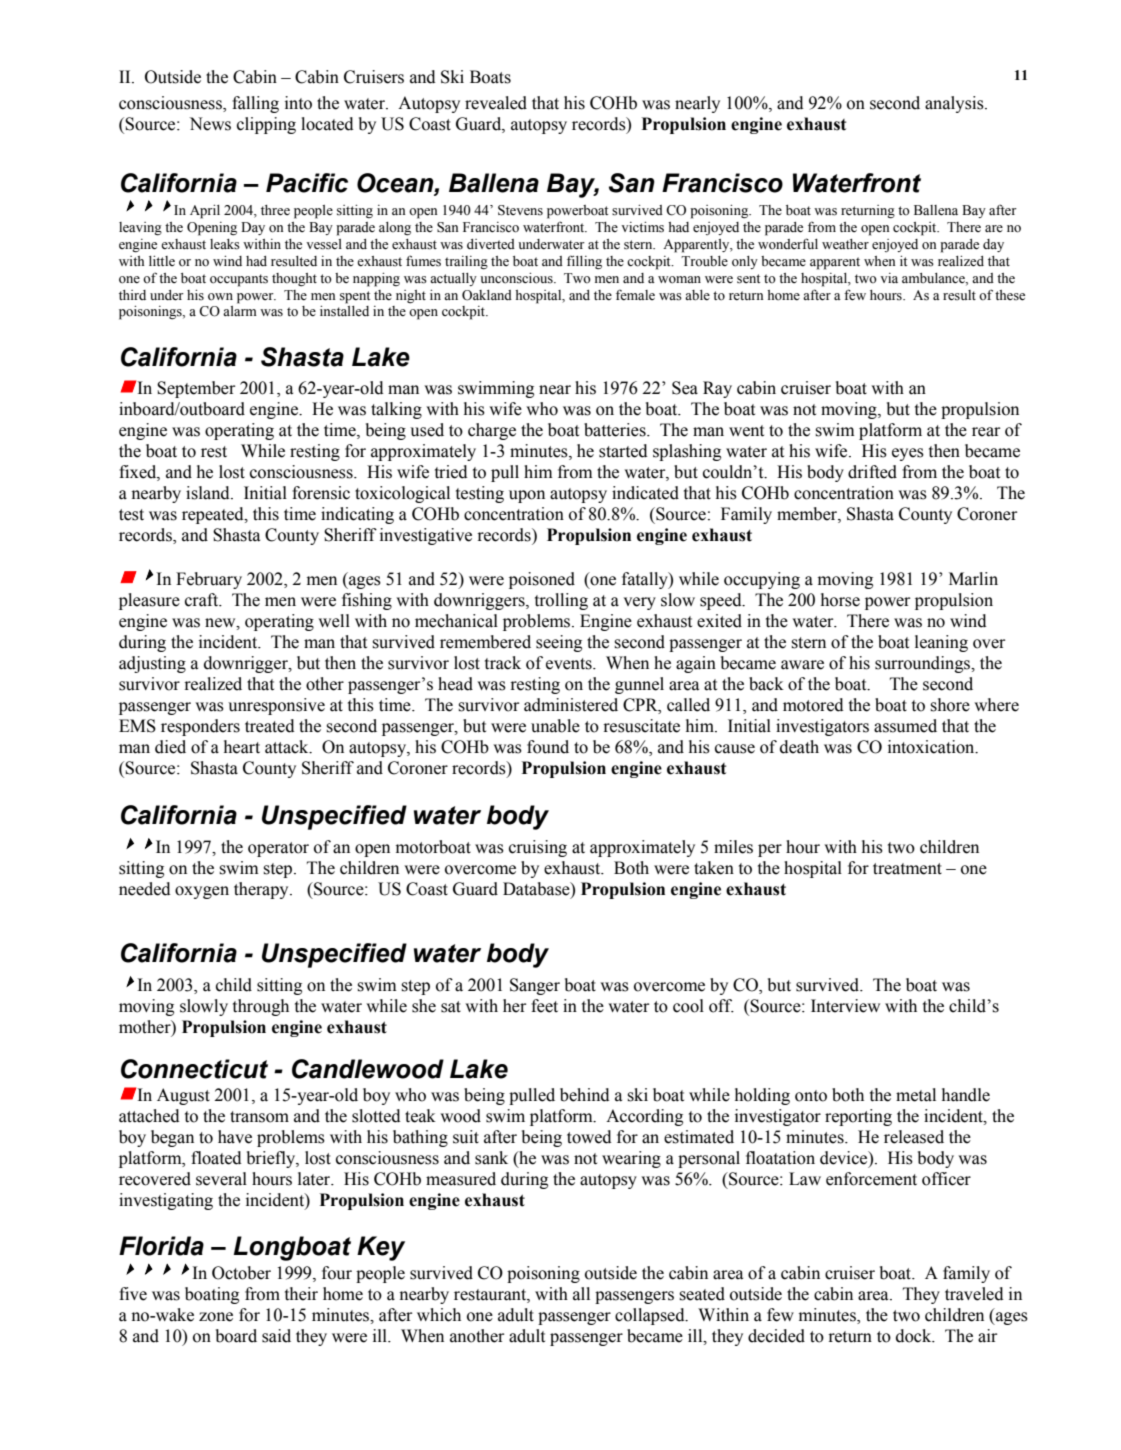 This screenshot has width=1121, height=1450. What do you see at coordinates (915, 1336) in the screenshot?
I see `dock` at bounding box center [915, 1336].
